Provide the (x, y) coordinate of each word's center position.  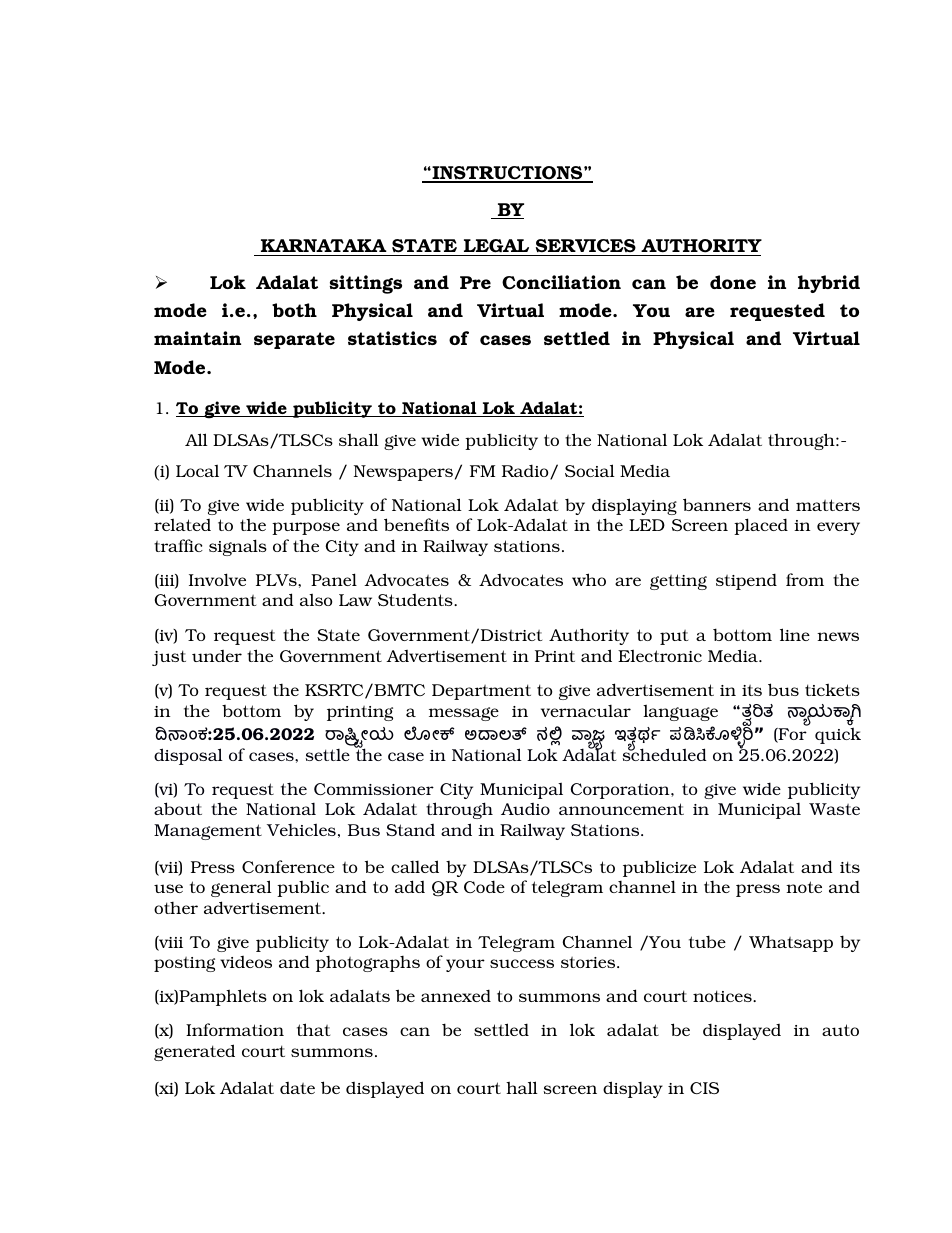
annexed (456, 995)
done (733, 282)
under (217, 656)
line (795, 634)
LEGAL (497, 247)
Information (235, 1029)
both (294, 310)
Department (481, 692)
